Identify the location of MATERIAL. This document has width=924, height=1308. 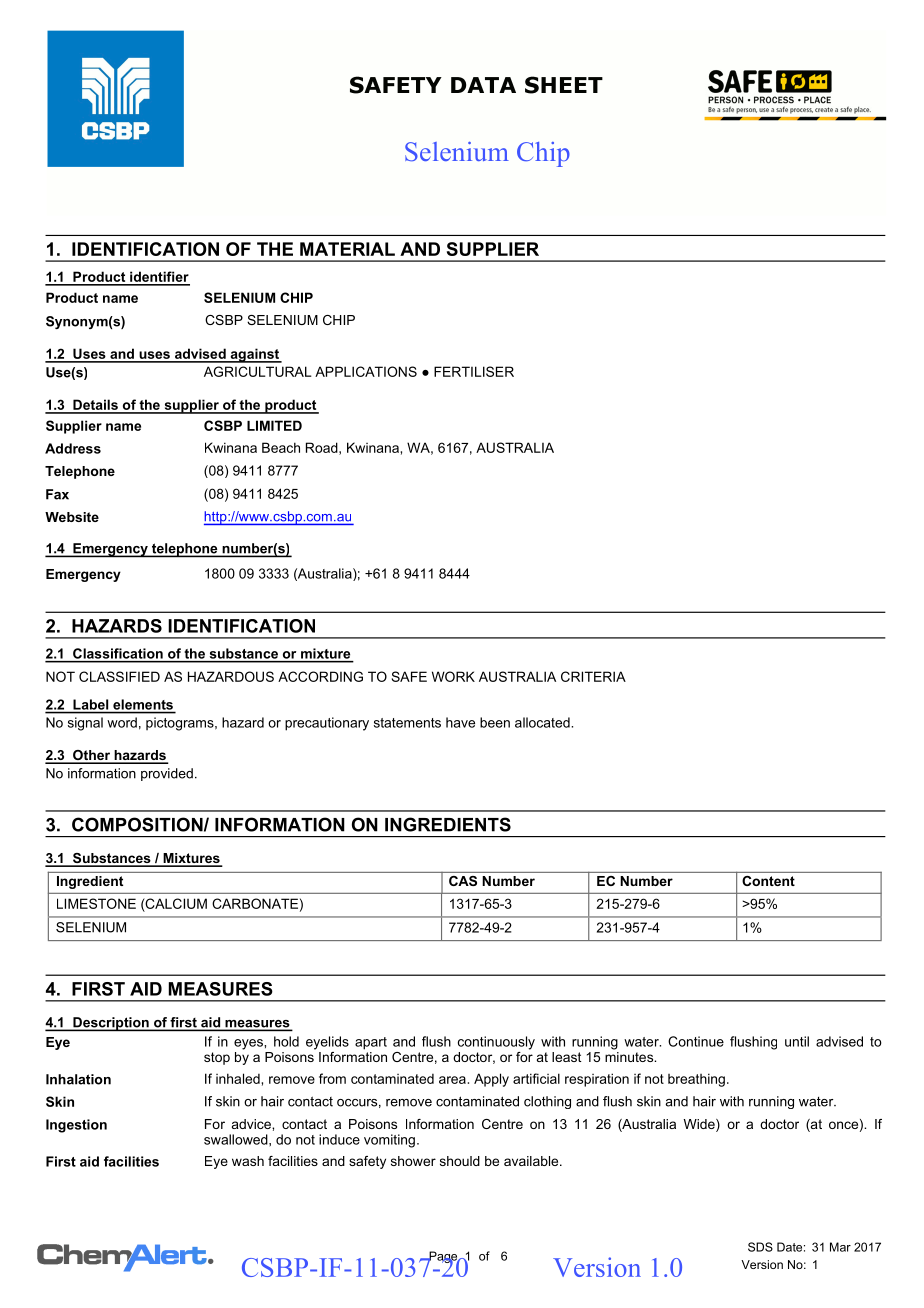
(347, 249).
